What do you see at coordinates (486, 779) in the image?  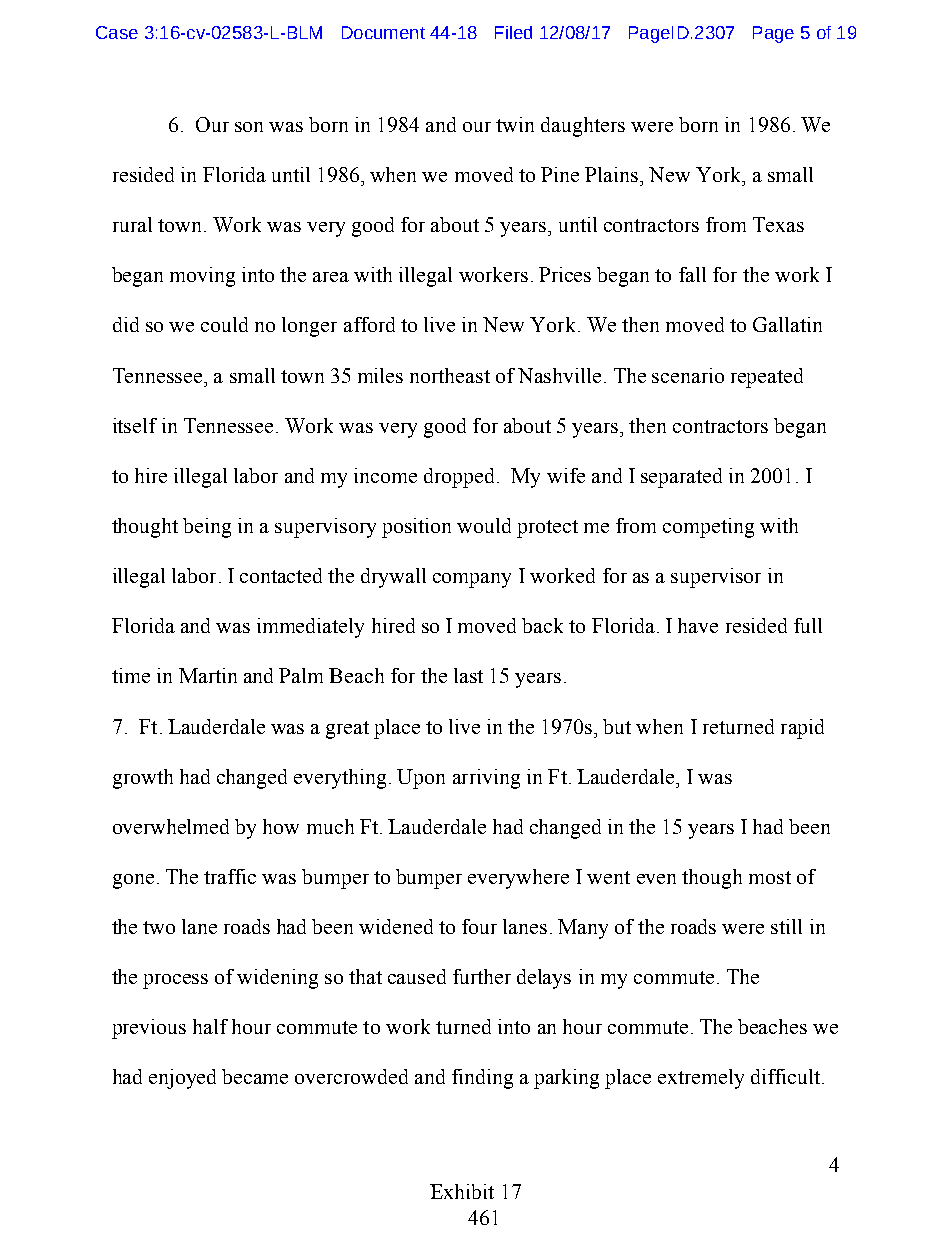 I see `arriving` at bounding box center [486, 779].
